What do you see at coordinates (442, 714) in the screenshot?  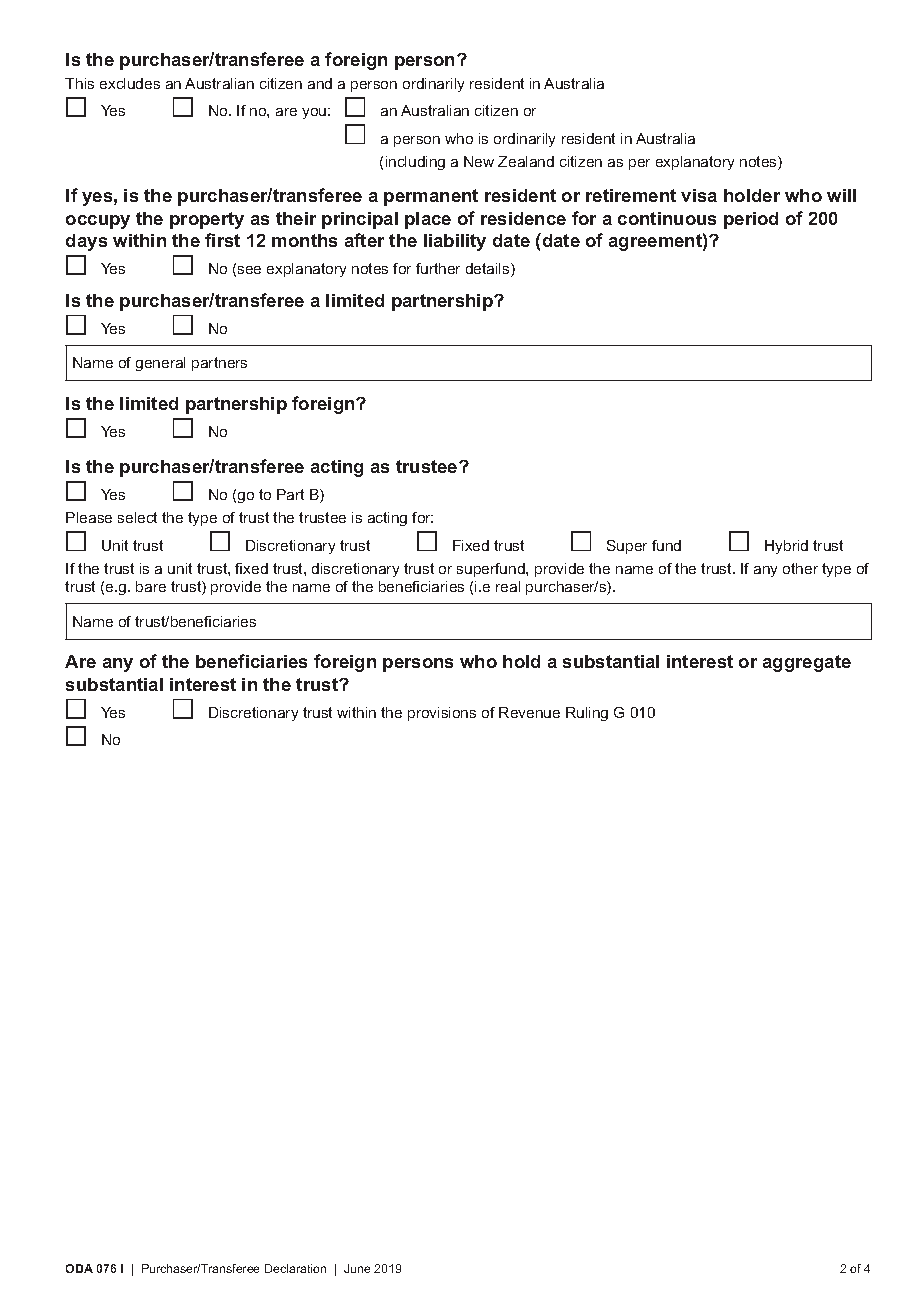 I see `provisions` at bounding box center [442, 714].
